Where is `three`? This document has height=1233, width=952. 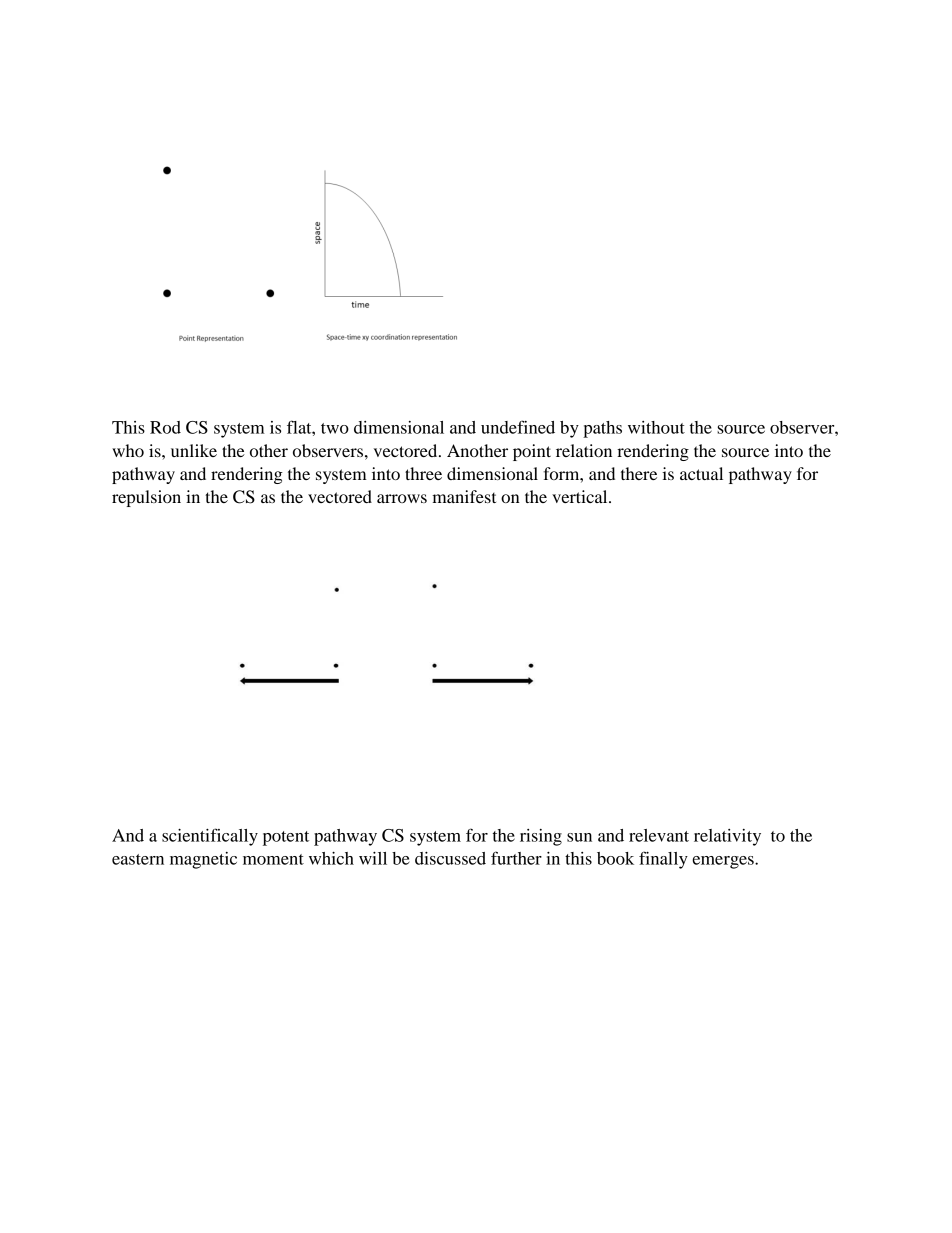
three is located at coordinates (423, 473).
